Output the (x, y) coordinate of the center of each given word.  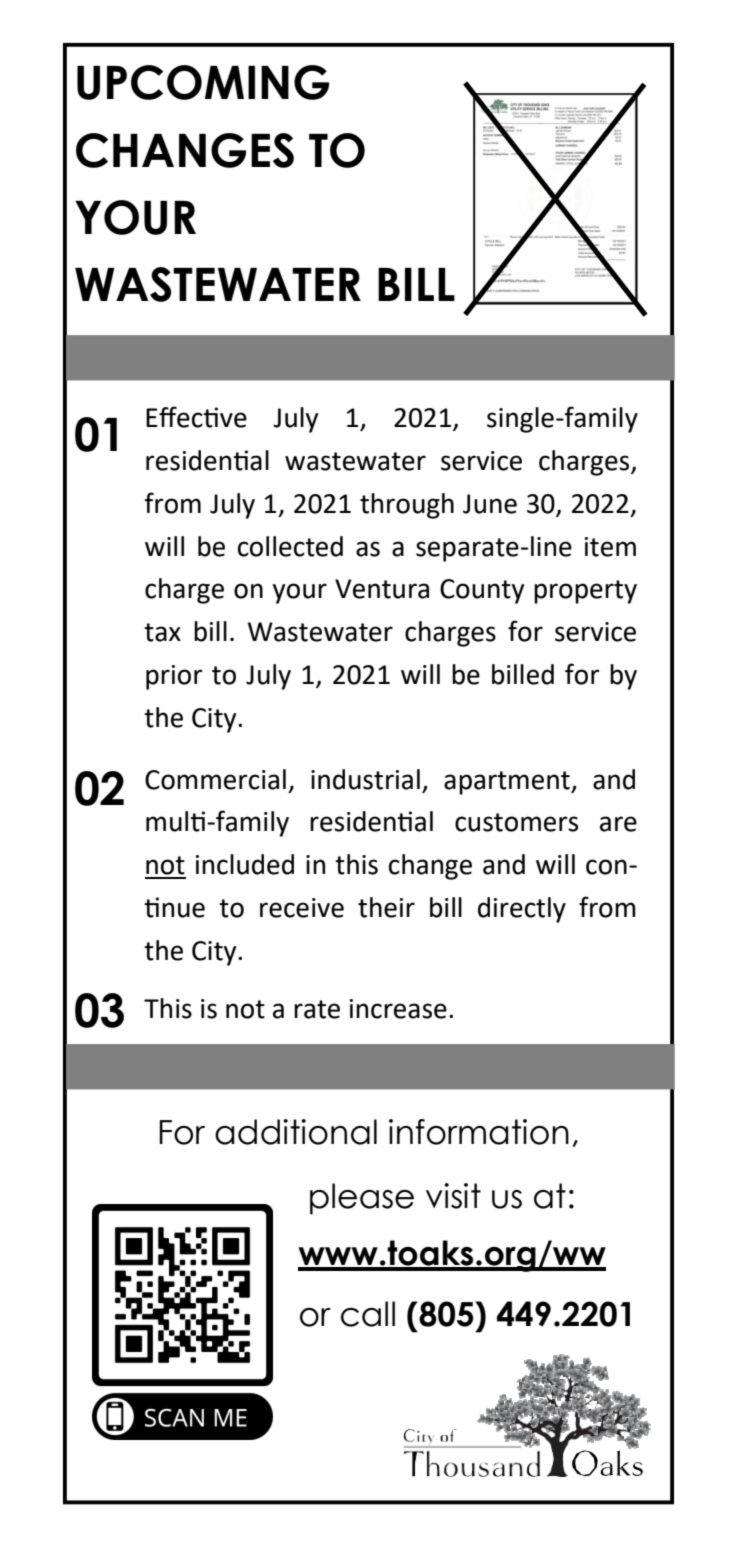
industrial (365, 779)
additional (296, 1132)
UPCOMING (203, 82)
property (585, 592)
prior (174, 677)
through (407, 506)
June (490, 504)
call (368, 1314)
